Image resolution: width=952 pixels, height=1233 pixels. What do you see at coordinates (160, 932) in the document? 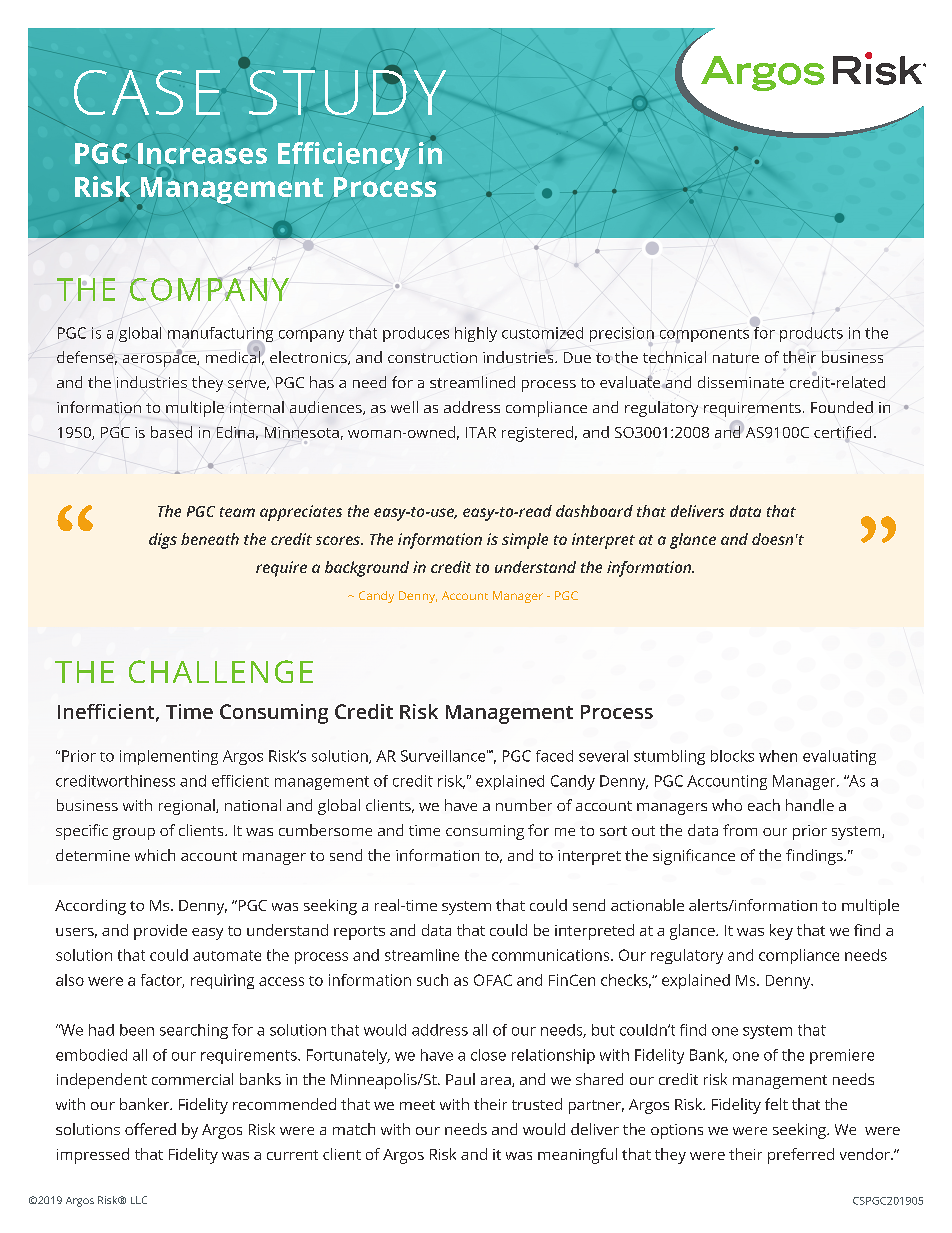
I see `provide` at bounding box center [160, 932].
